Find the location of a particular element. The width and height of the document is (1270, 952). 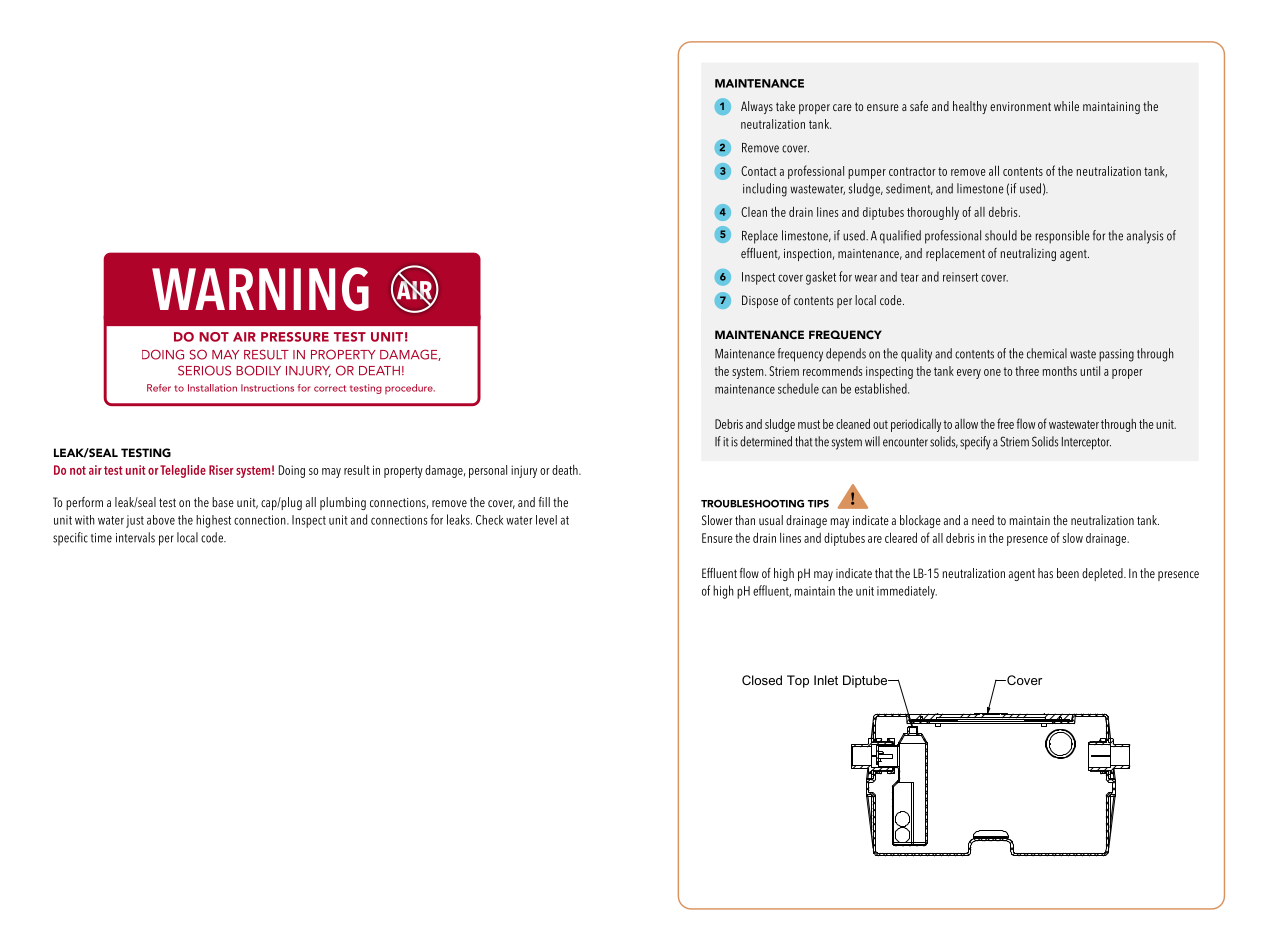

reinsert is located at coordinates (960, 277).
